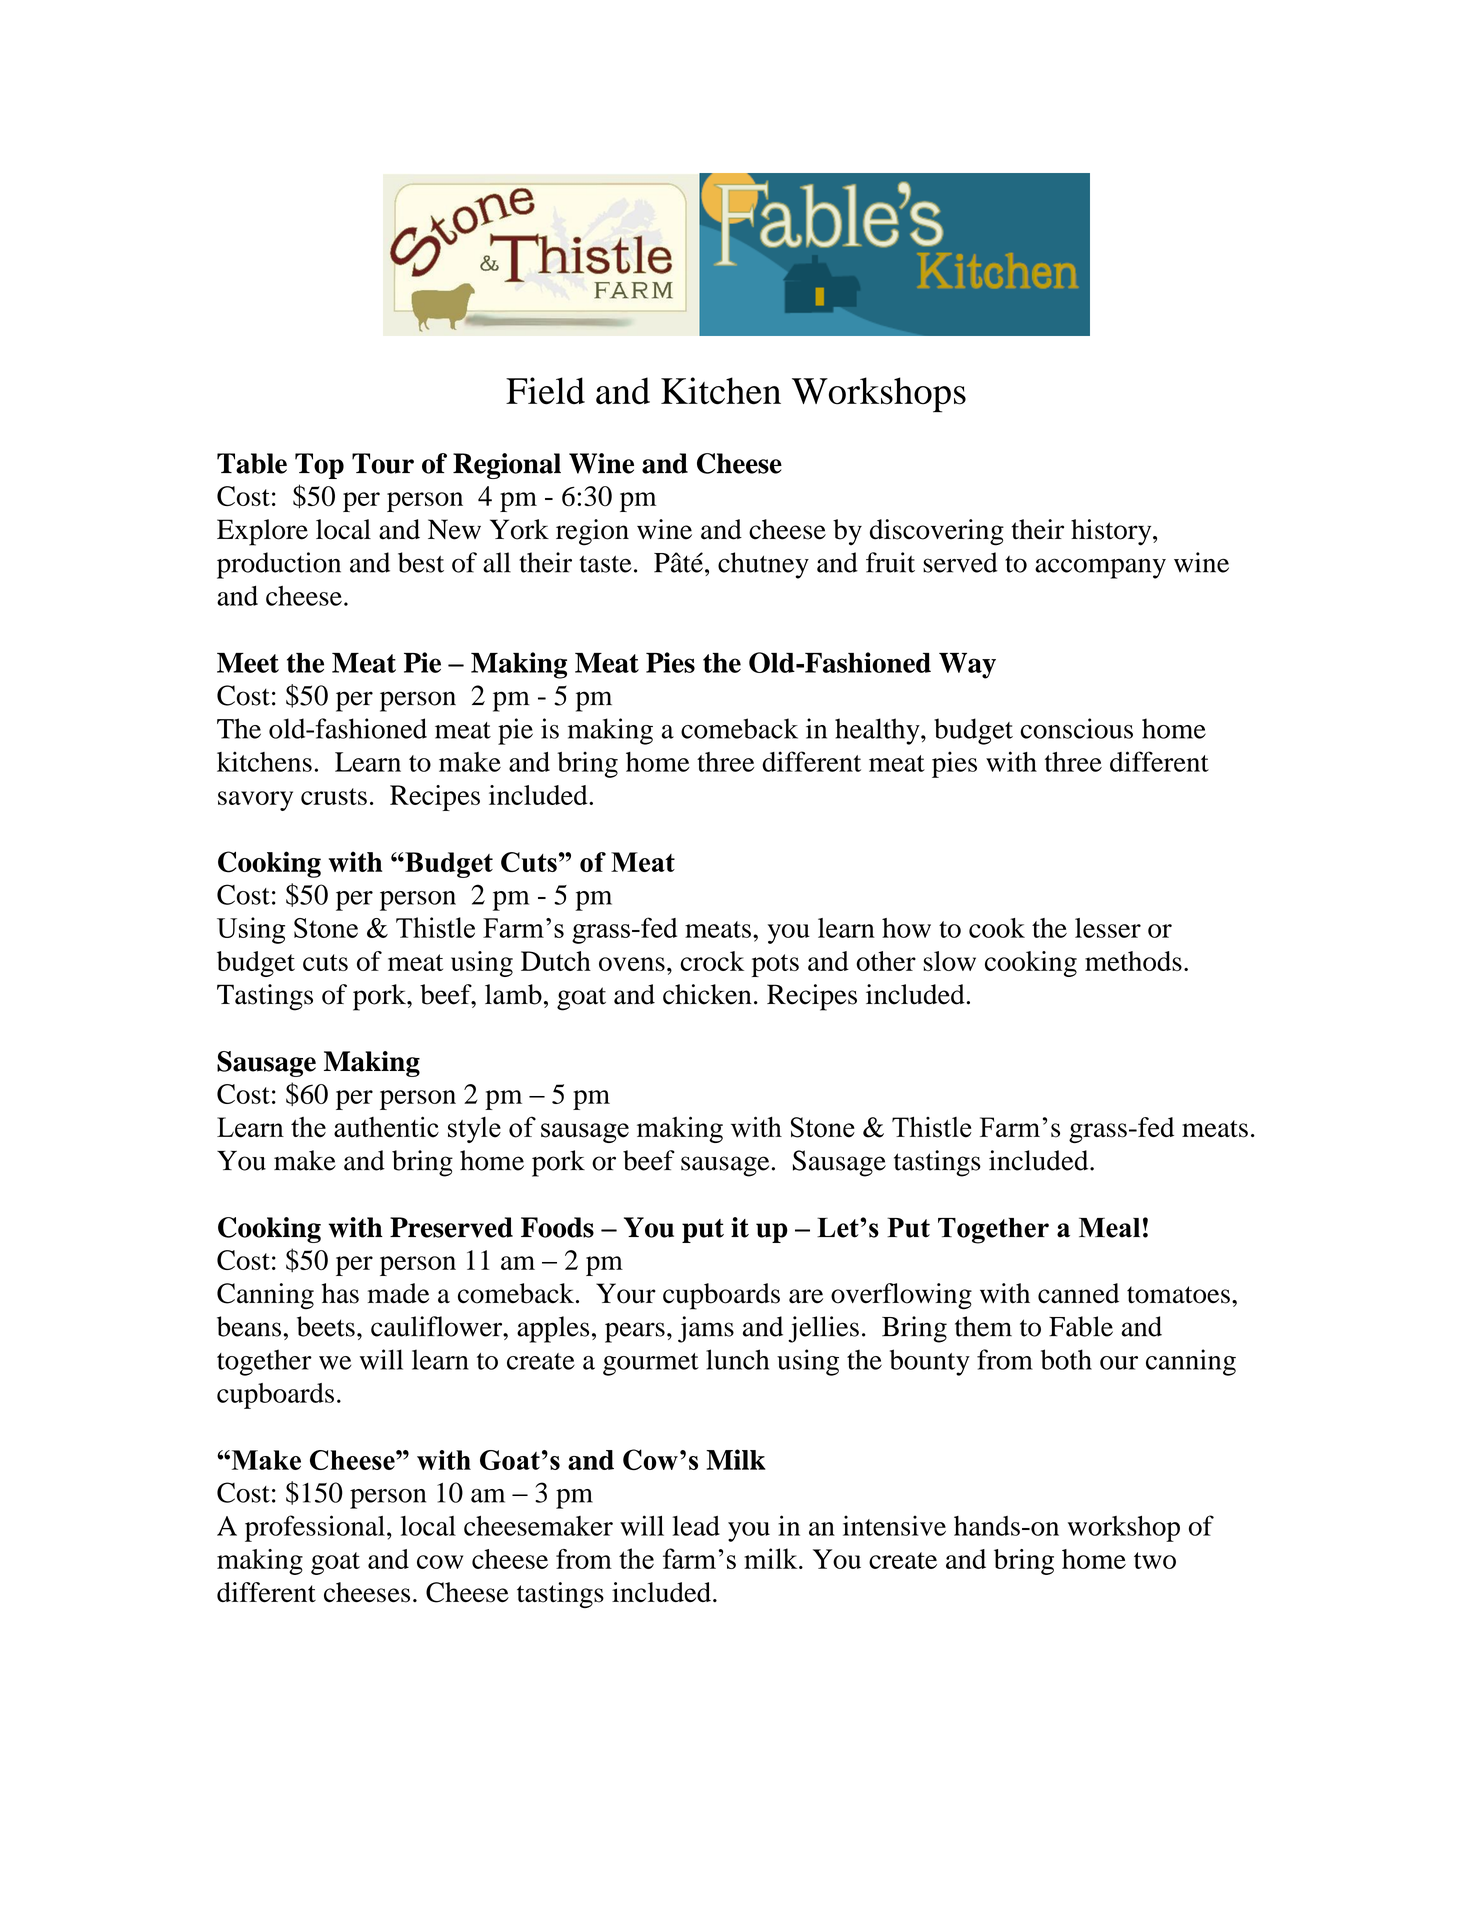  I want to click on Way, so click(967, 666).
